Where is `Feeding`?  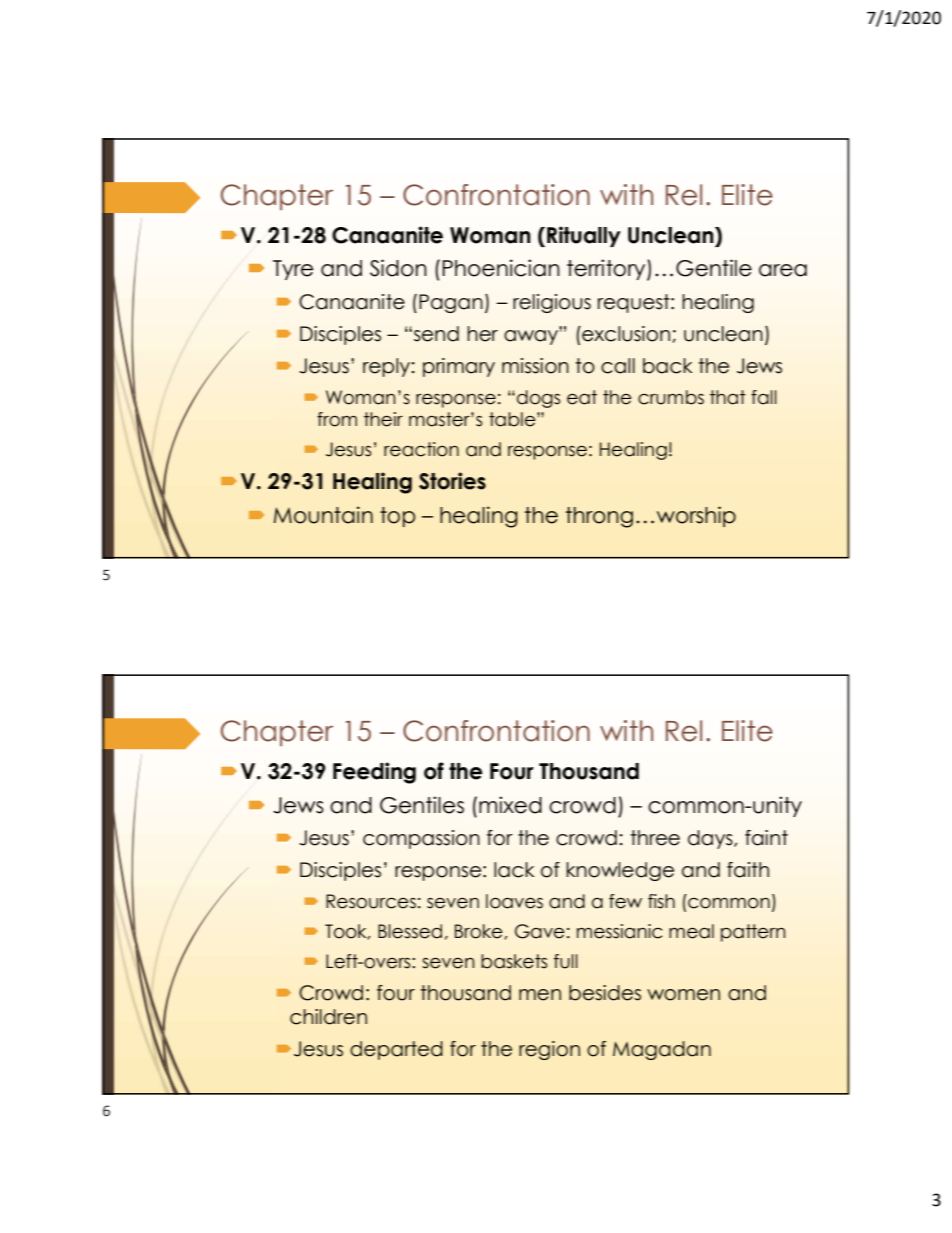
Feeding is located at coordinates (374, 773).
